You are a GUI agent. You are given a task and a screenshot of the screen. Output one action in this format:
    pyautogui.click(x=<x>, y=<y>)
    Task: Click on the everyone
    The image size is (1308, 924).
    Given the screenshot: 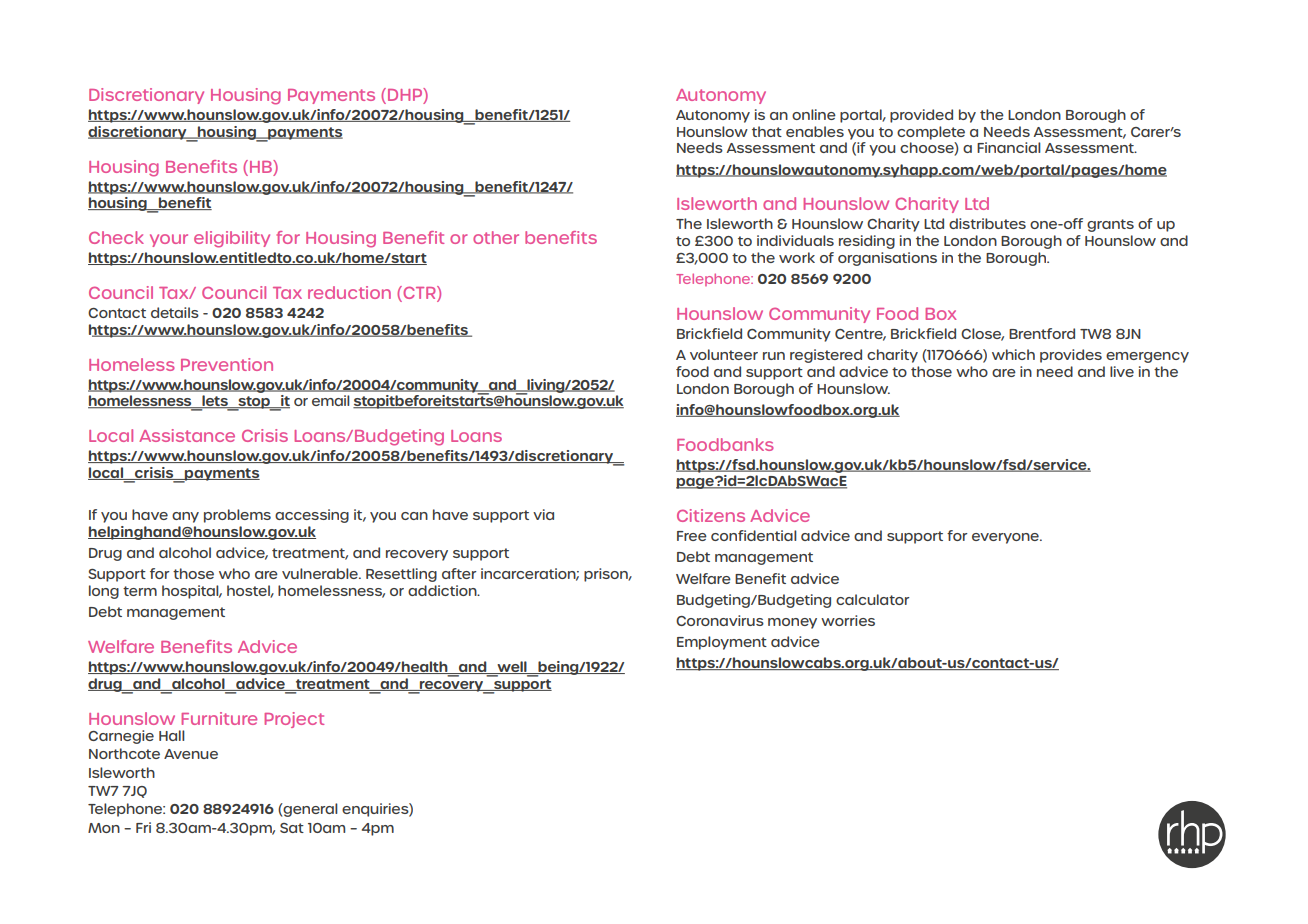 What is the action you would take?
    pyautogui.click(x=1006, y=538)
